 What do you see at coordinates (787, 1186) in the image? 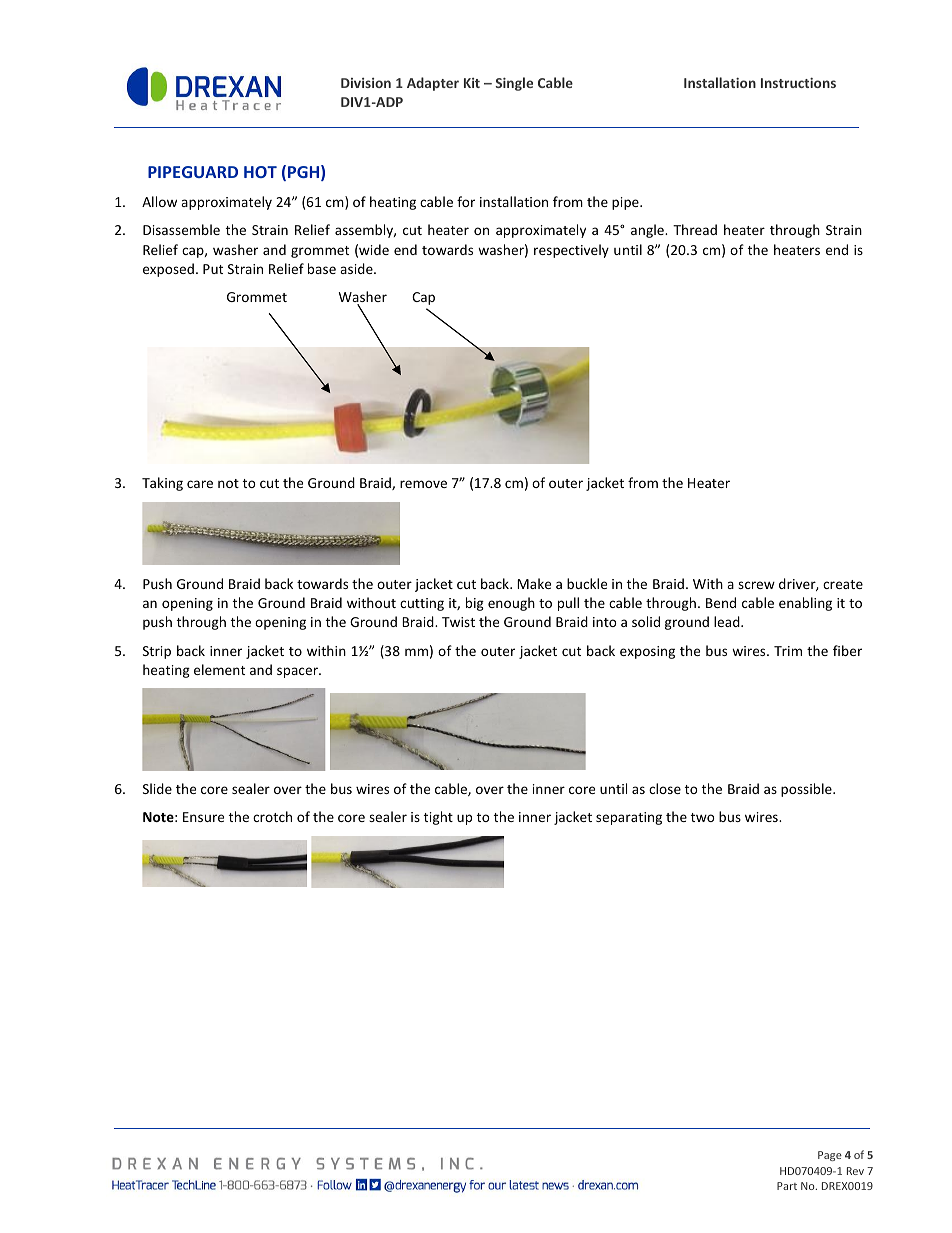
I see `Part` at bounding box center [787, 1186].
